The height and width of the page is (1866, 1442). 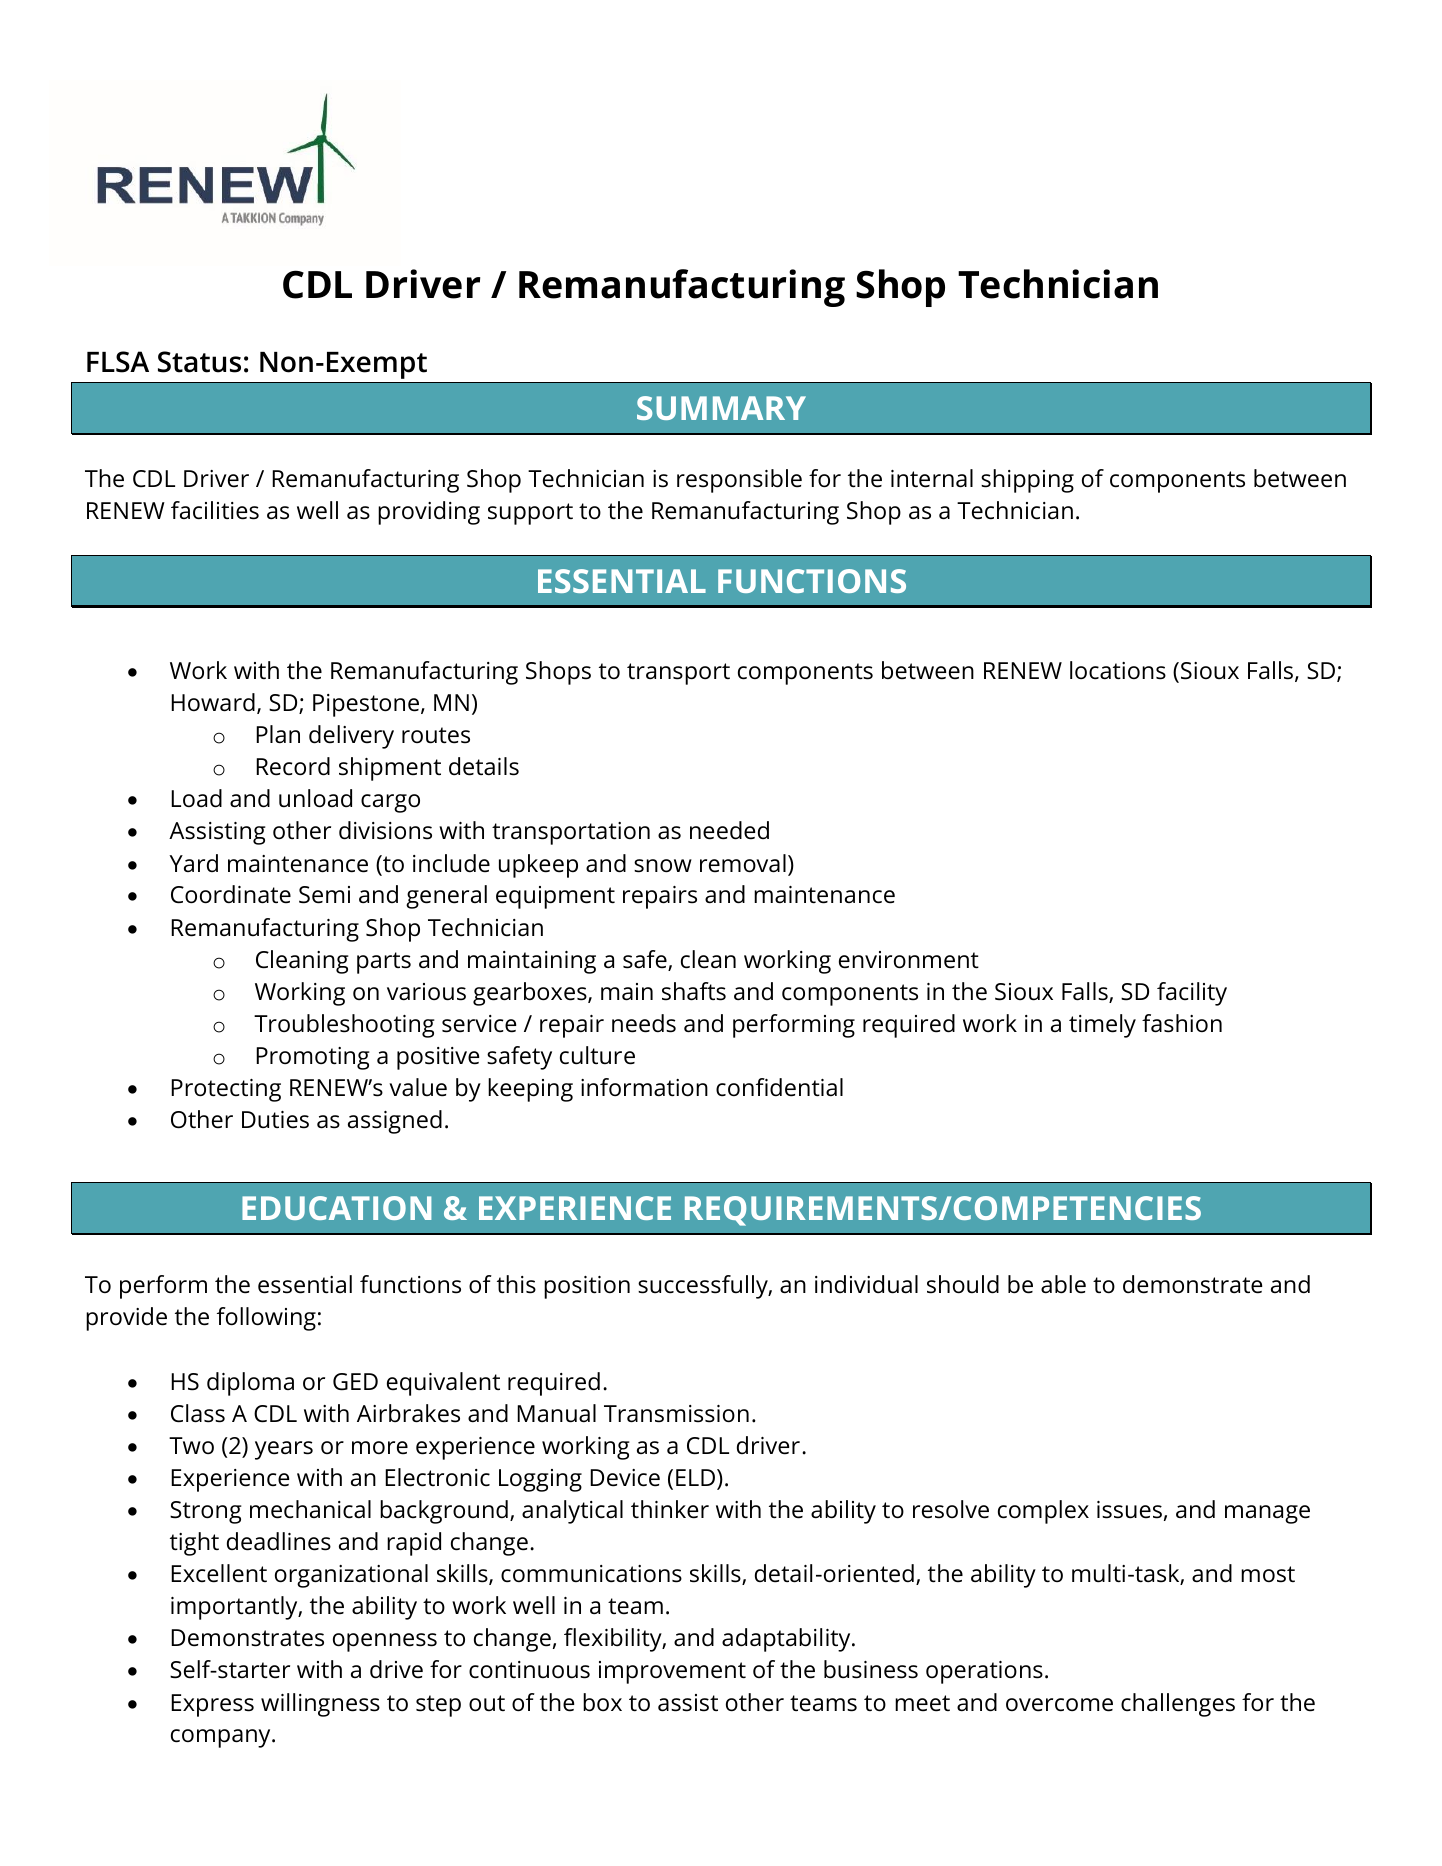 I want to click on SUMMARY, so click(x=721, y=408).
